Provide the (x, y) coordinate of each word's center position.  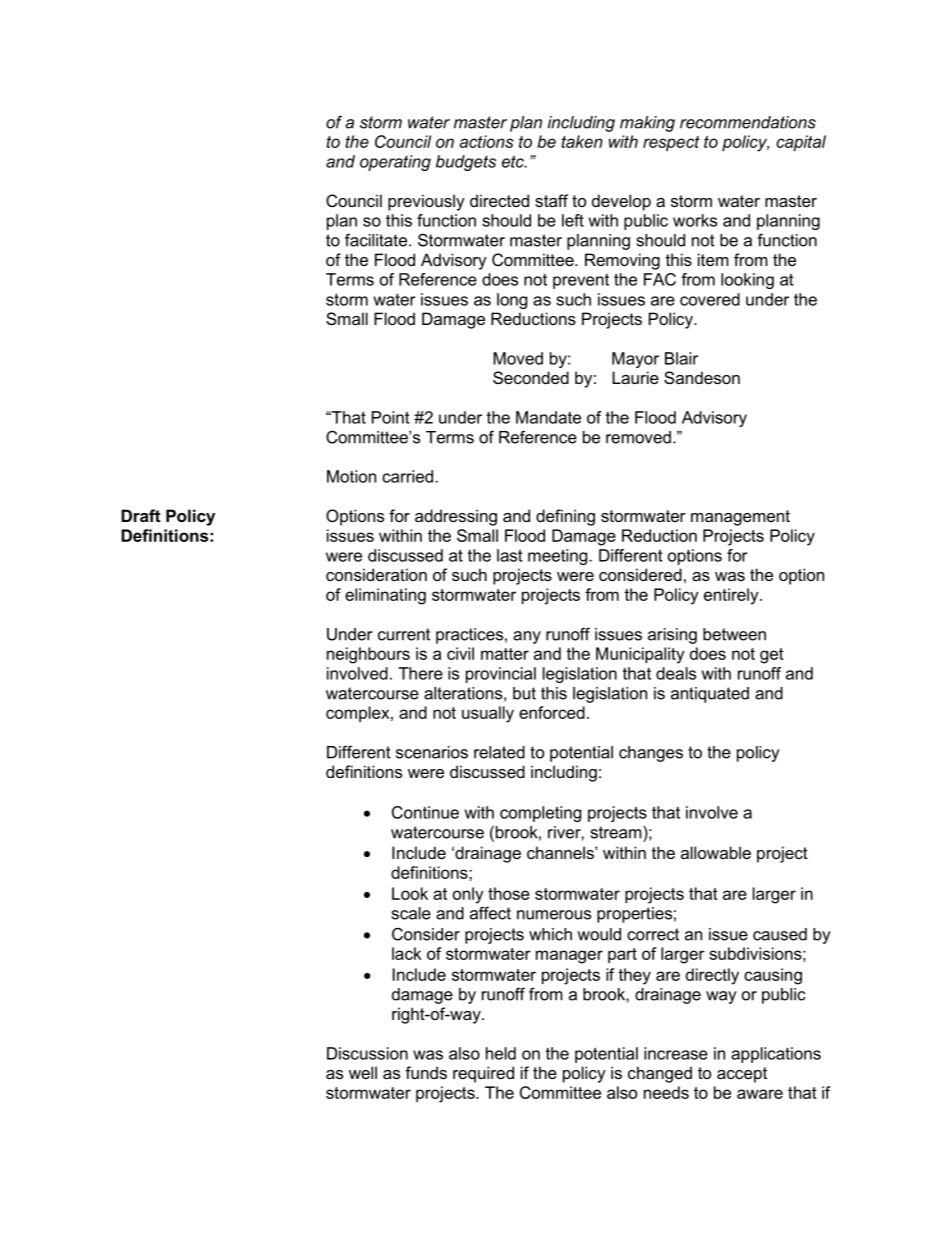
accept (742, 1075)
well (363, 1072)
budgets (466, 163)
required (483, 1074)
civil (460, 653)
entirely (732, 596)
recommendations (748, 122)
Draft (141, 515)
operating (395, 163)
